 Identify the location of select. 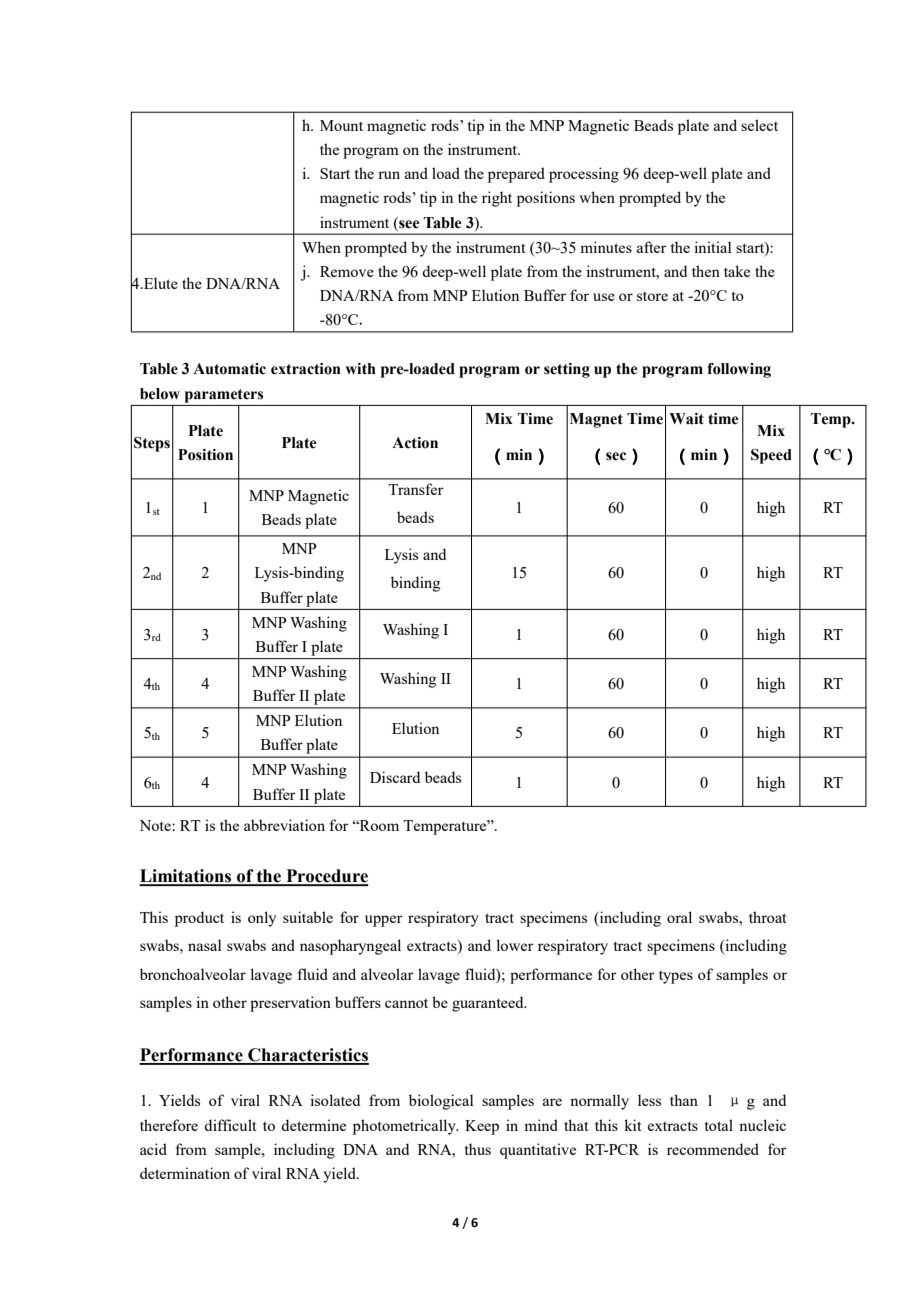
(759, 125).
